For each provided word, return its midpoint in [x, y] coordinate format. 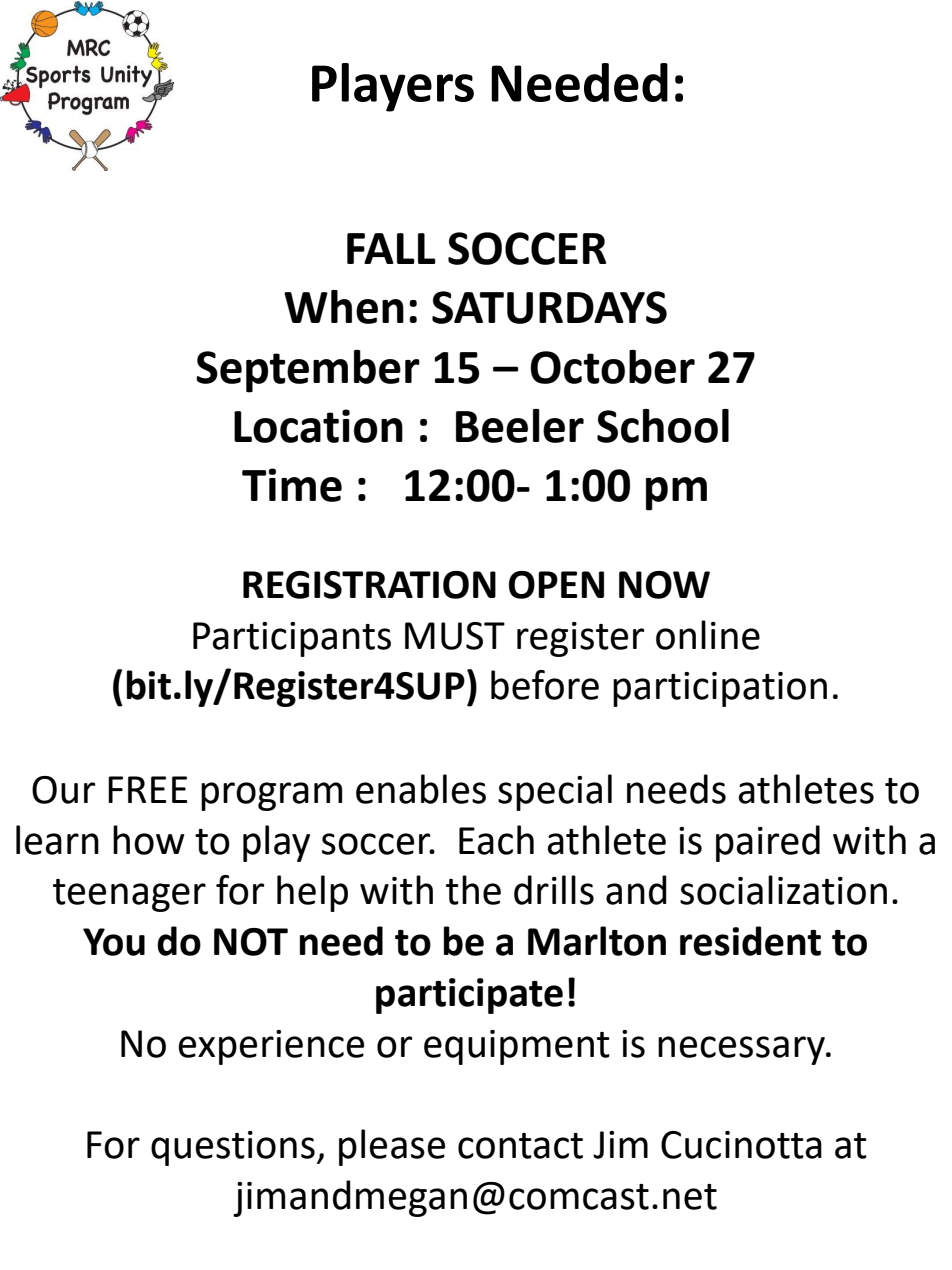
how [148, 840]
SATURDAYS [549, 307]
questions [233, 1148]
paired [768, 843]
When [344, 307]
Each [496, 840]
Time [292, 485]
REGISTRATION [369, 585]
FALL [391, 248]
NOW [664, 585]
